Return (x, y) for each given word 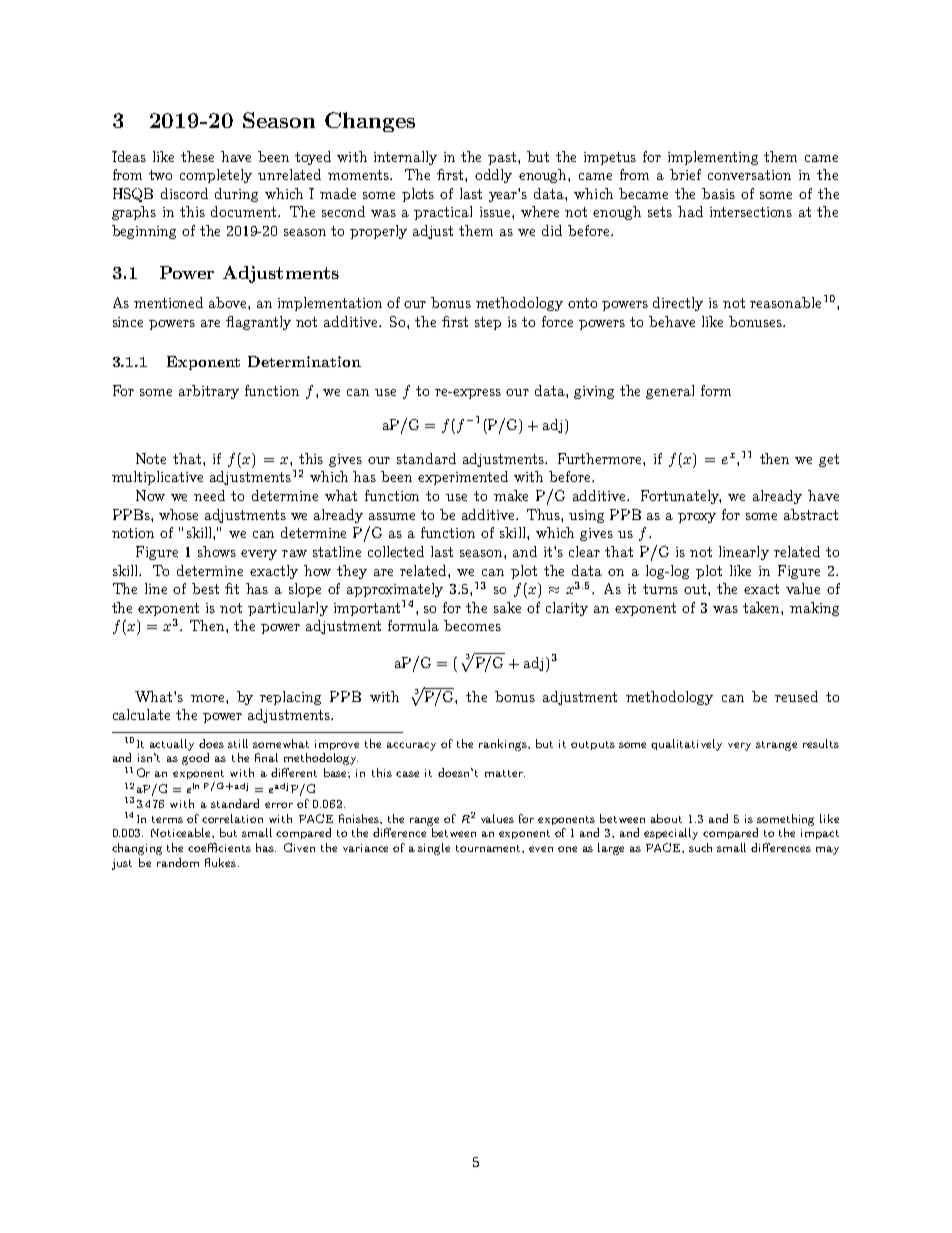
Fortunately (681, 497)
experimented (463, 478)
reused (796, 696)
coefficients (219, 847)
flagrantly (258, 323)
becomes (472, 625)
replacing (290, 698)
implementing (713, 158)
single (434, 849)
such (700, 847)
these (197, 156)
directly (678, 304)
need (209, 495)
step (488, 323)
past (503, 158)
